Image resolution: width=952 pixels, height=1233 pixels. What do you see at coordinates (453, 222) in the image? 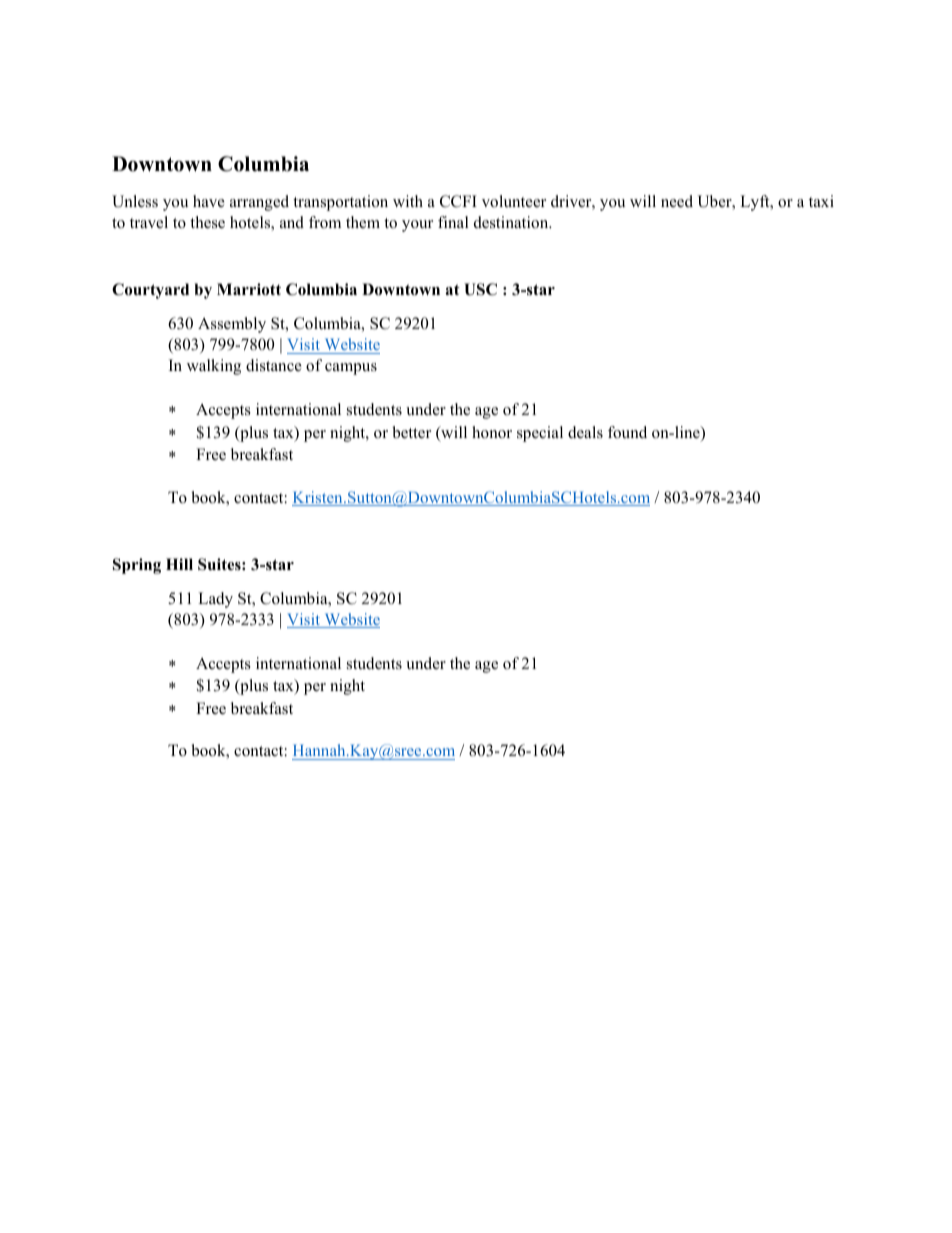
I see `final` at bounding box center [453, 222].
